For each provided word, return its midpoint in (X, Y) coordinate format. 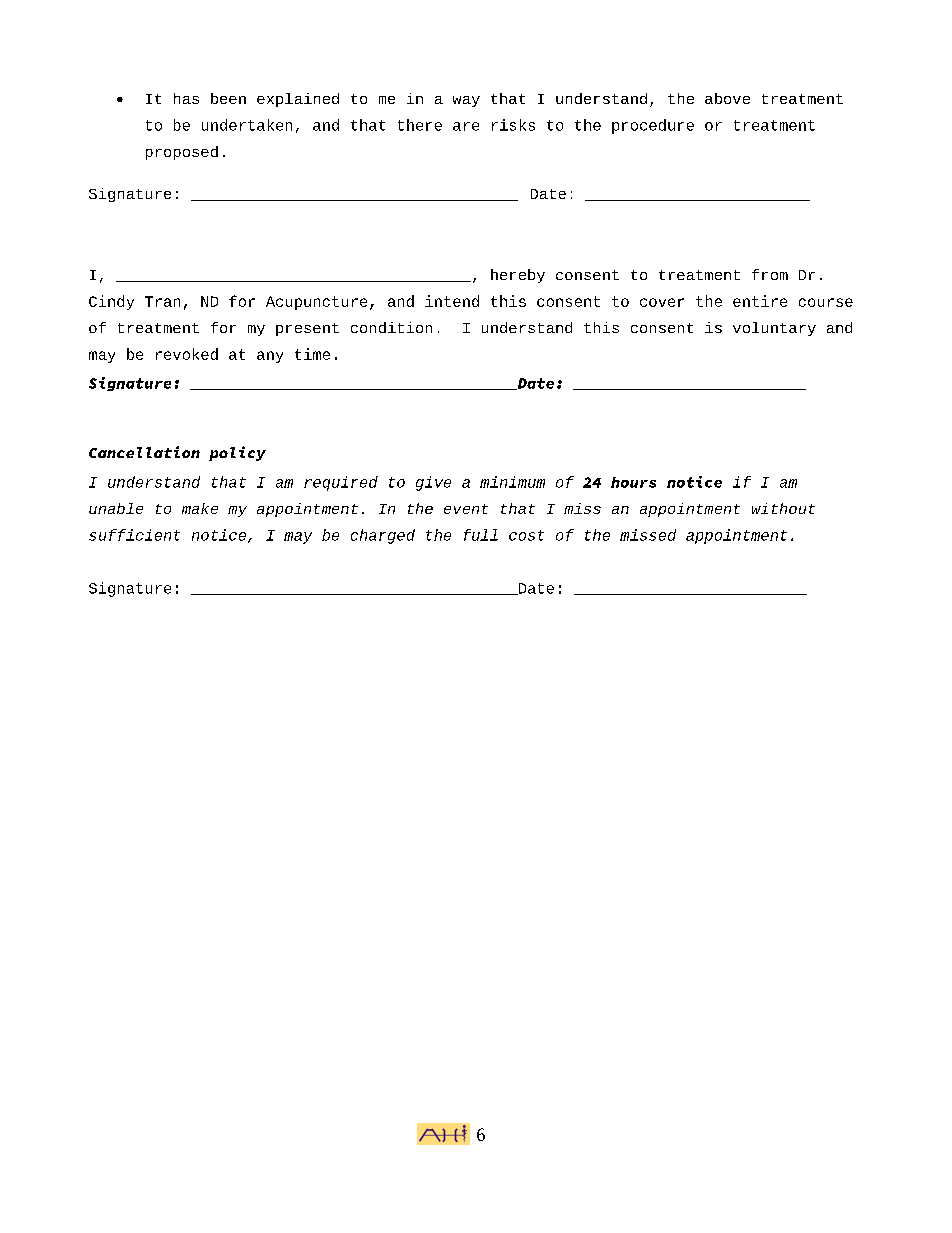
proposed (182, 153)
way (466, 101)
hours (633, 482)
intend (452, 301)
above (727, 98)
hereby (518, 276)
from (770, 274)
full (481, 535)
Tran (162, 301)
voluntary (774, 329)
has (186, 98)
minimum (512, 482)
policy (237, 453)
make (200, 508)
